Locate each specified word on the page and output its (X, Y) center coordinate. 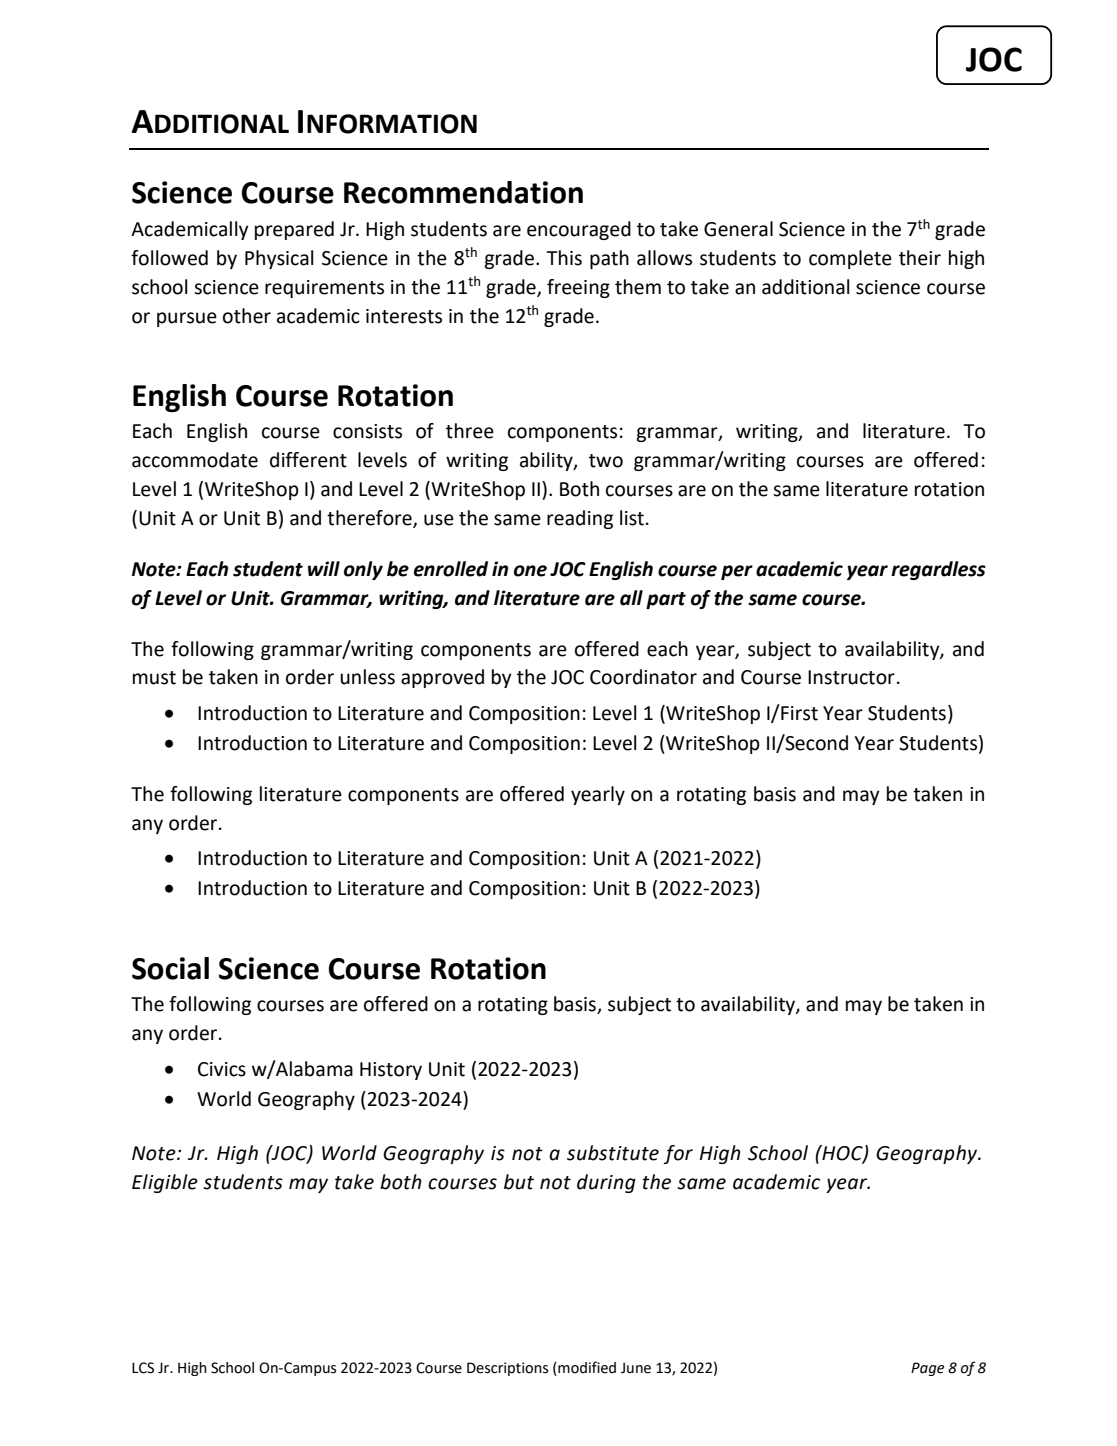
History (391, 1071)
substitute (613, 1153)
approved (442, 678)
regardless (938, 570)
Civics (222, 1069)
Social (170, 968)
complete (850, 259)
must (154, 678)
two (606, 461)
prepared (294, 230)
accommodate (195, 460)
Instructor (851, 677)
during (606, 1183)
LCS (143, 1368)
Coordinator (643, 677)
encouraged (579, 230)
